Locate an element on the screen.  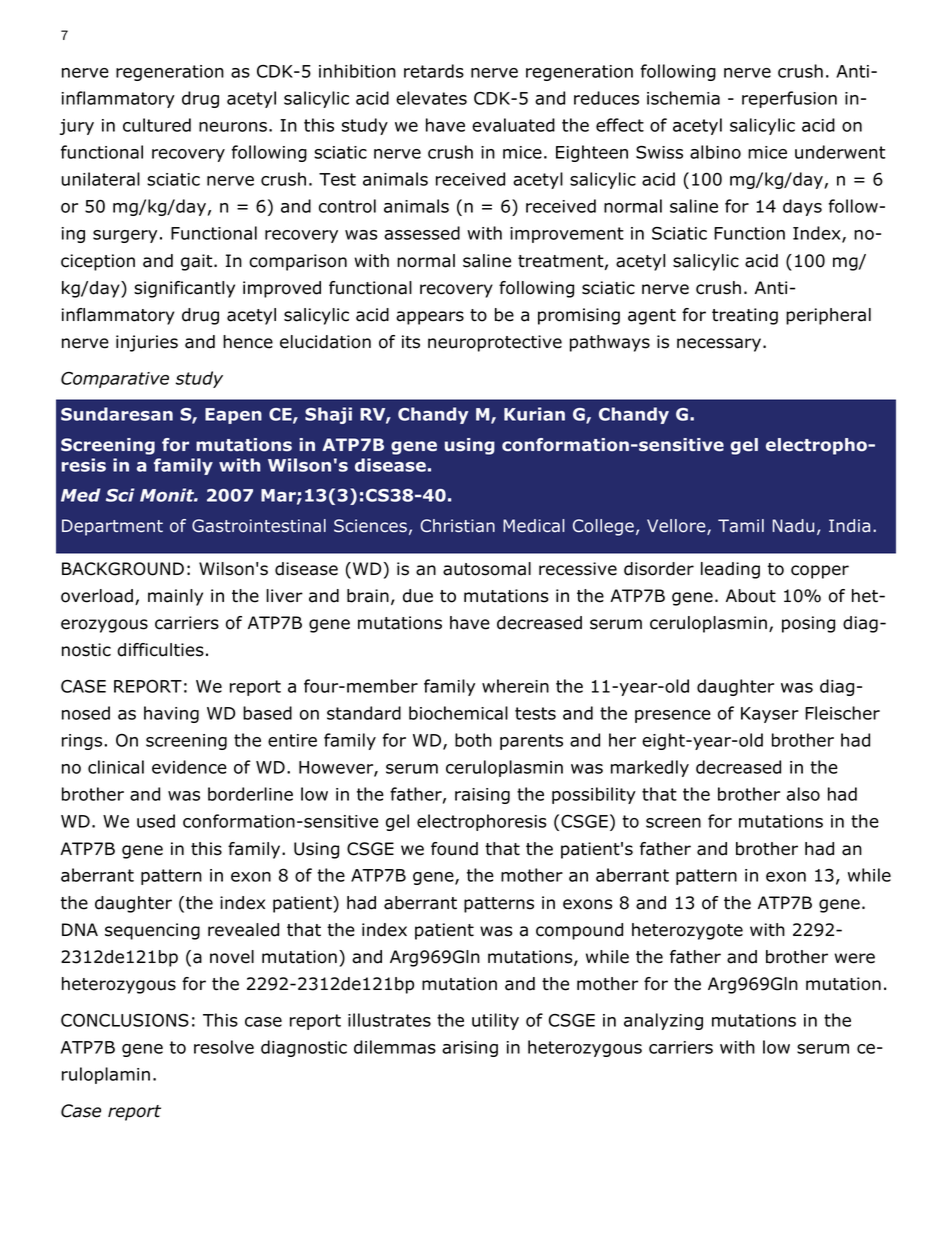
reperfusion is located at coordinates (789, 99).
